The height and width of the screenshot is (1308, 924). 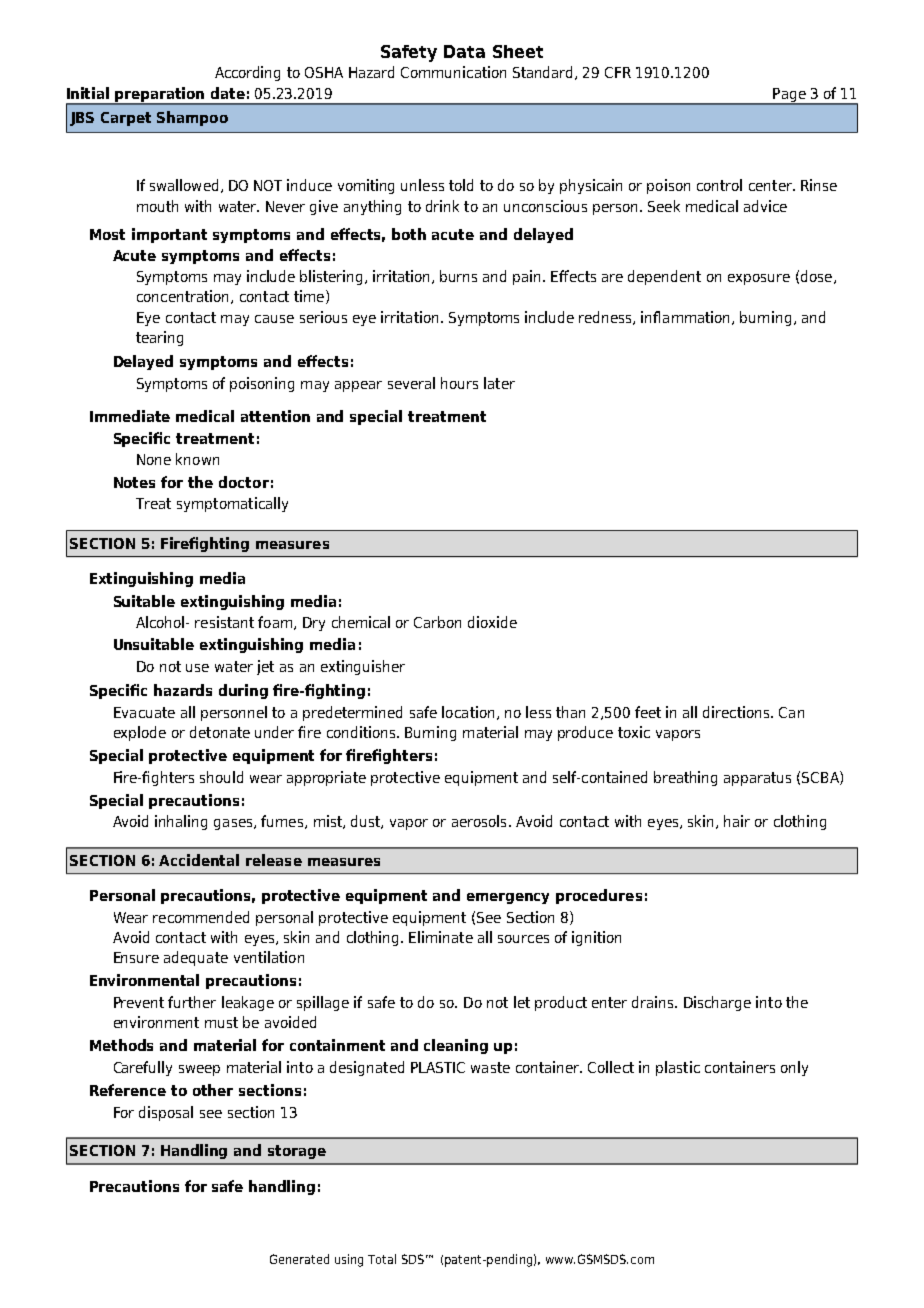 What do you see at coordinates (181, 822) in the screenshot?
I see `inhaling` at bounding box center [181, 822].
